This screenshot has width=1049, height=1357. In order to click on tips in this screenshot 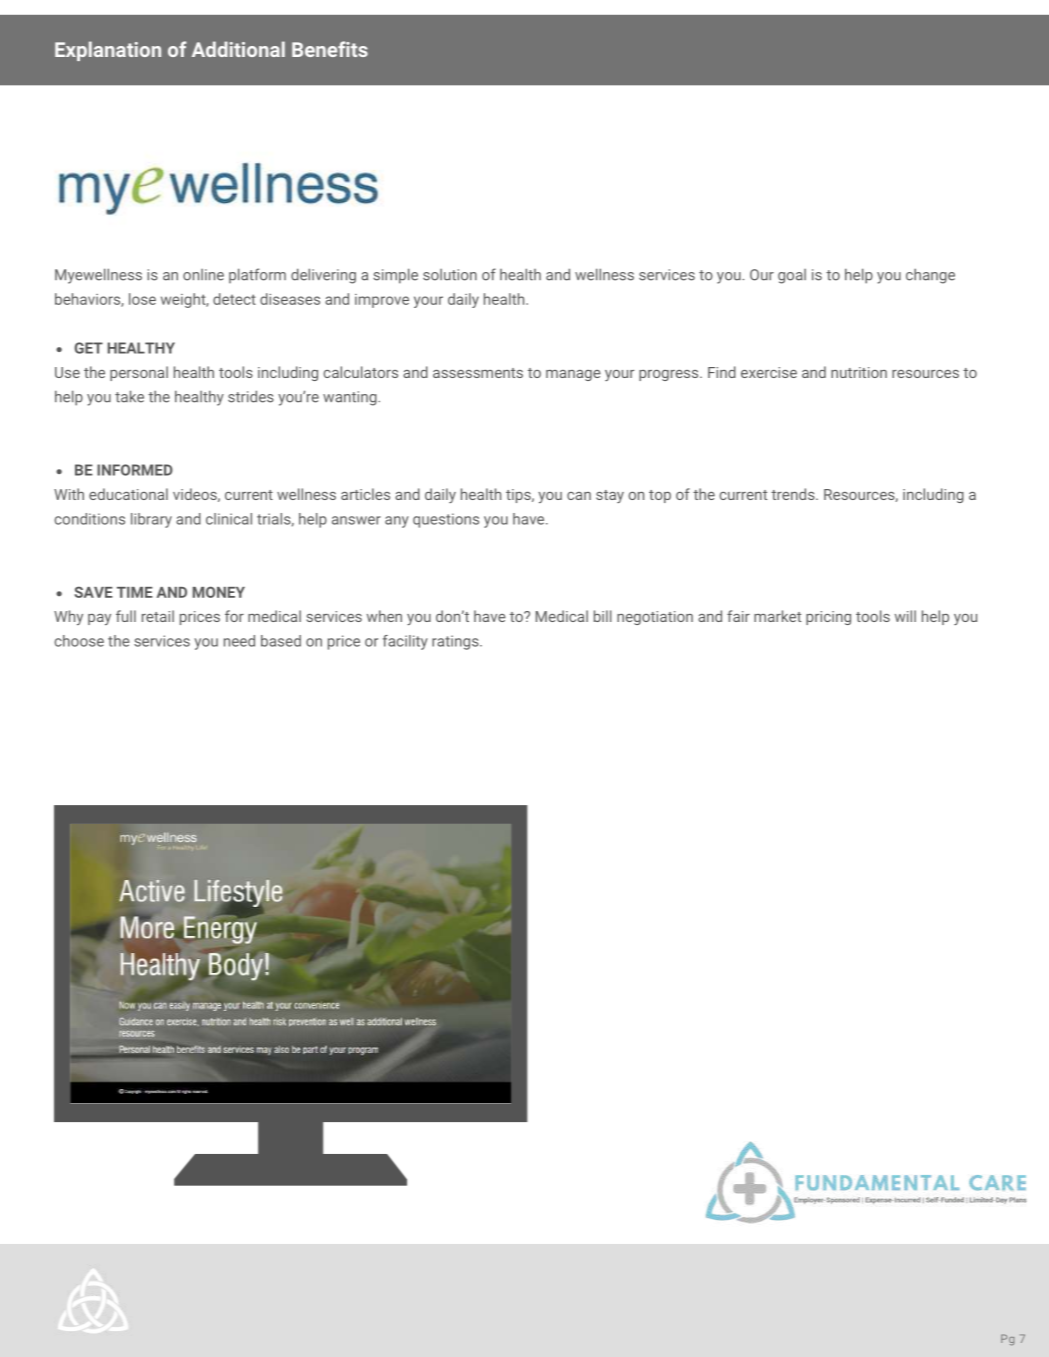, I will do `click(518, 496)`.
